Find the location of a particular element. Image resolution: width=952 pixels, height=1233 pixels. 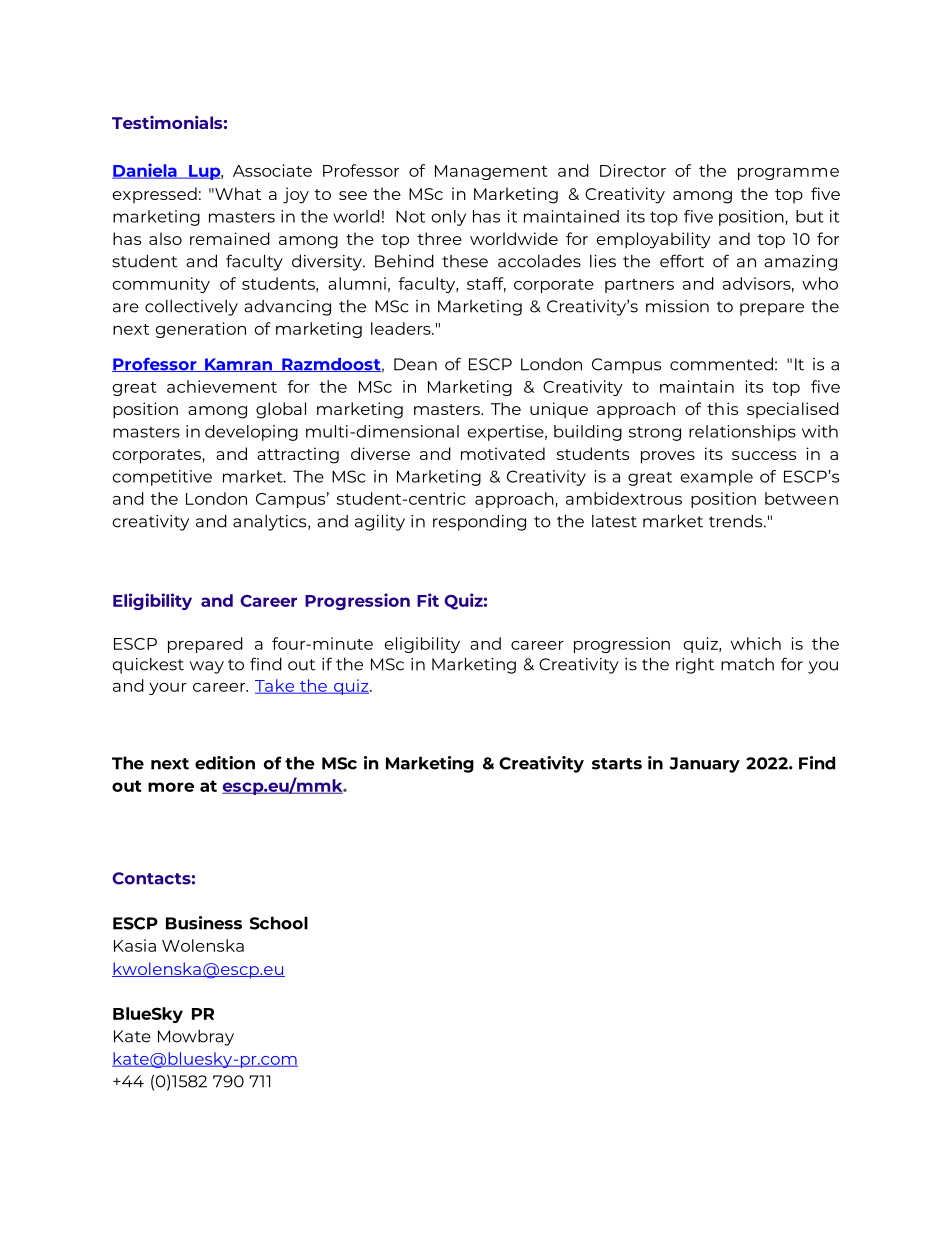

starts is located at coordinates (617, 764).
